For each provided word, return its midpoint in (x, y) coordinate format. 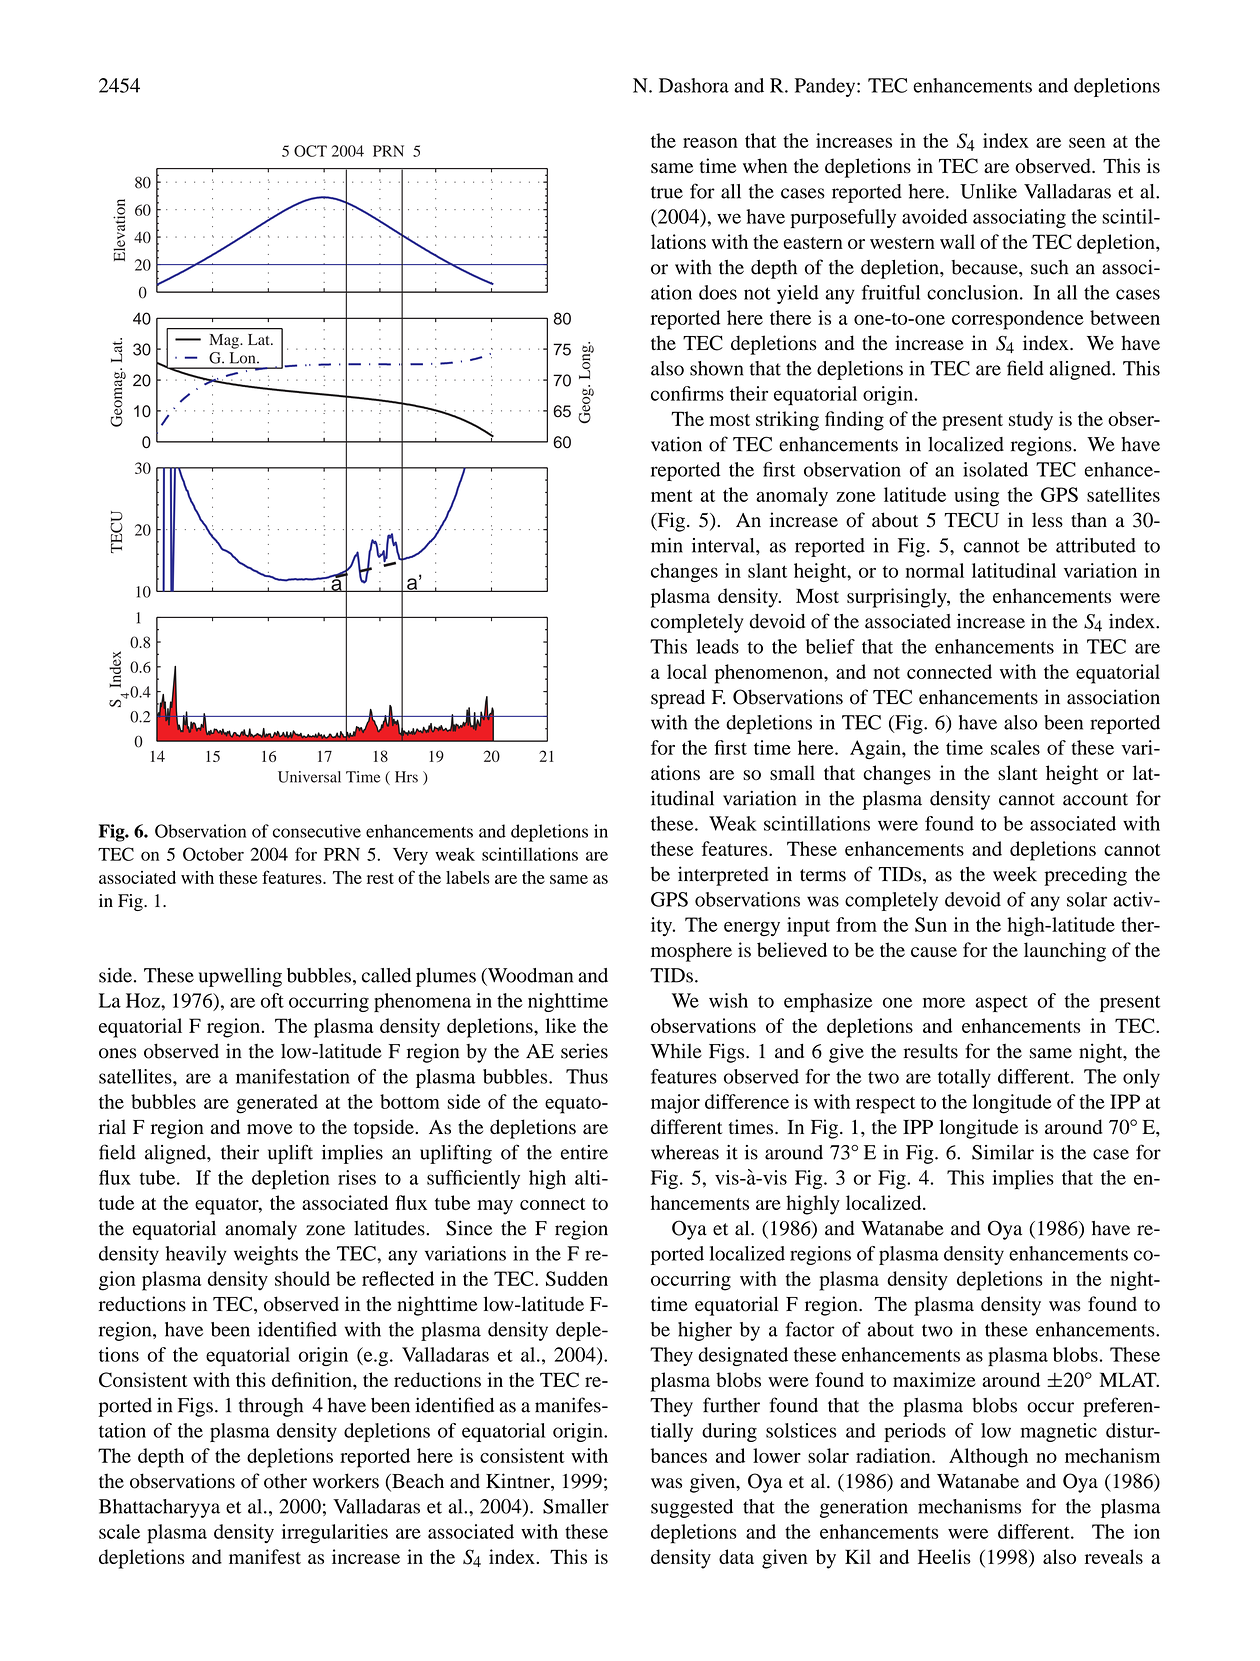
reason (710, 143)
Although (988, 1458)
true (667, 192)
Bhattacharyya (159, 1508)
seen (1087, 143)
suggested (692, 1508)
